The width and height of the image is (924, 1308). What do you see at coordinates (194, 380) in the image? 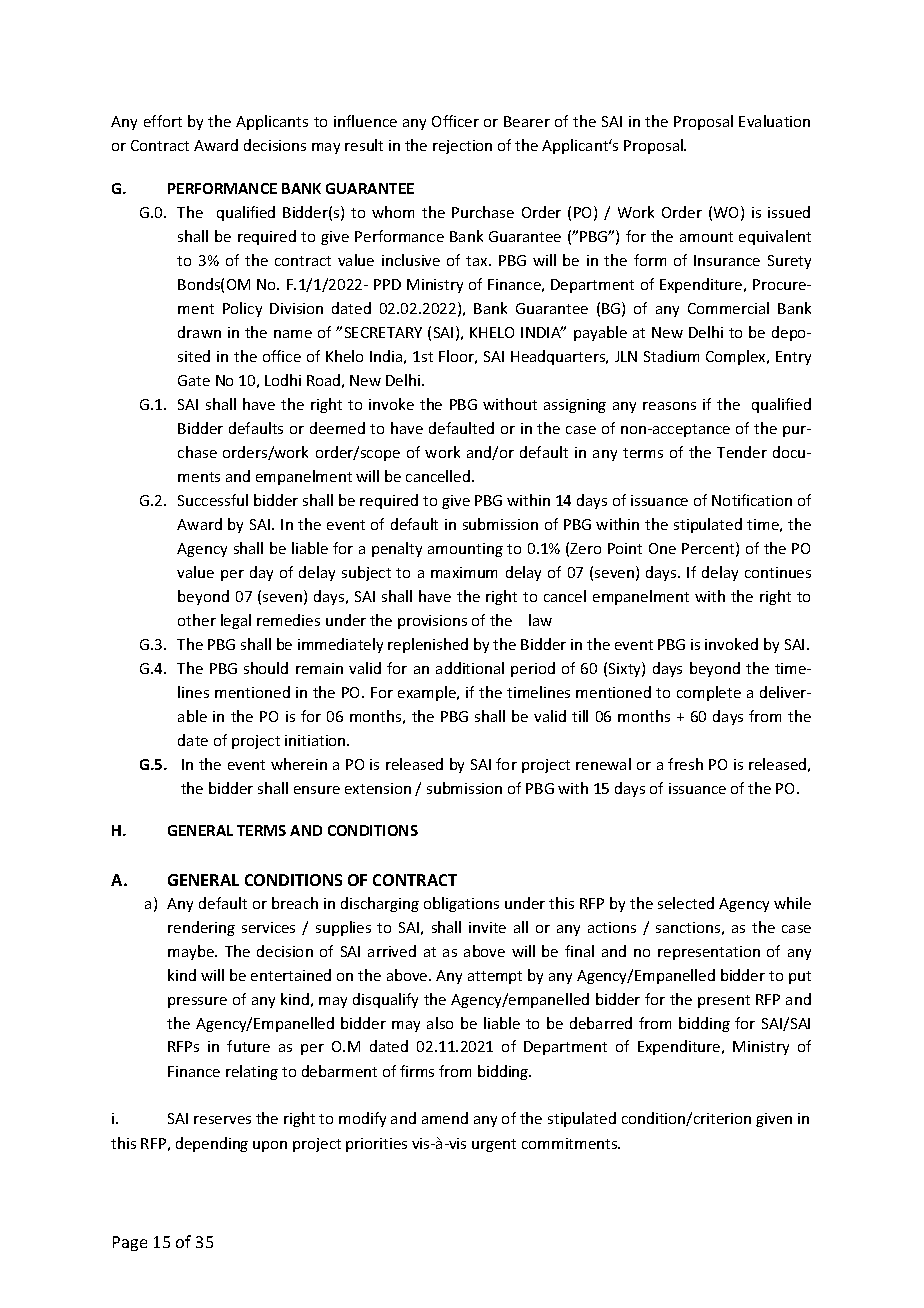
I see `Gate` at bounding box center [194, 380].
